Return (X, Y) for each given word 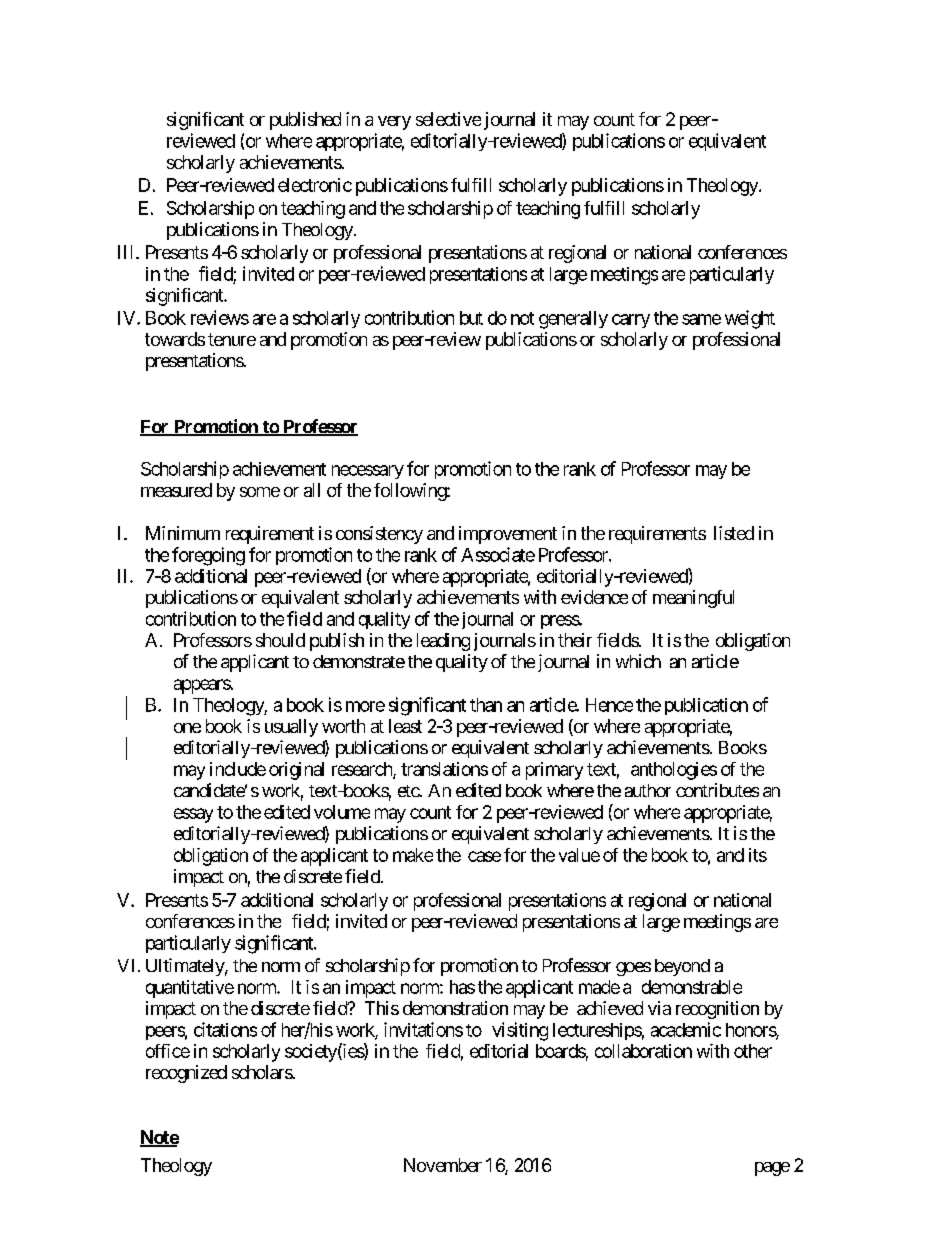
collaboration (643, 1051)
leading (443, 642)
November (443, 1165)
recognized (186, 1074)
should (280, 640)
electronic (315, 185)
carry (631, 321)
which (638, 661)
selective (448, 119)
